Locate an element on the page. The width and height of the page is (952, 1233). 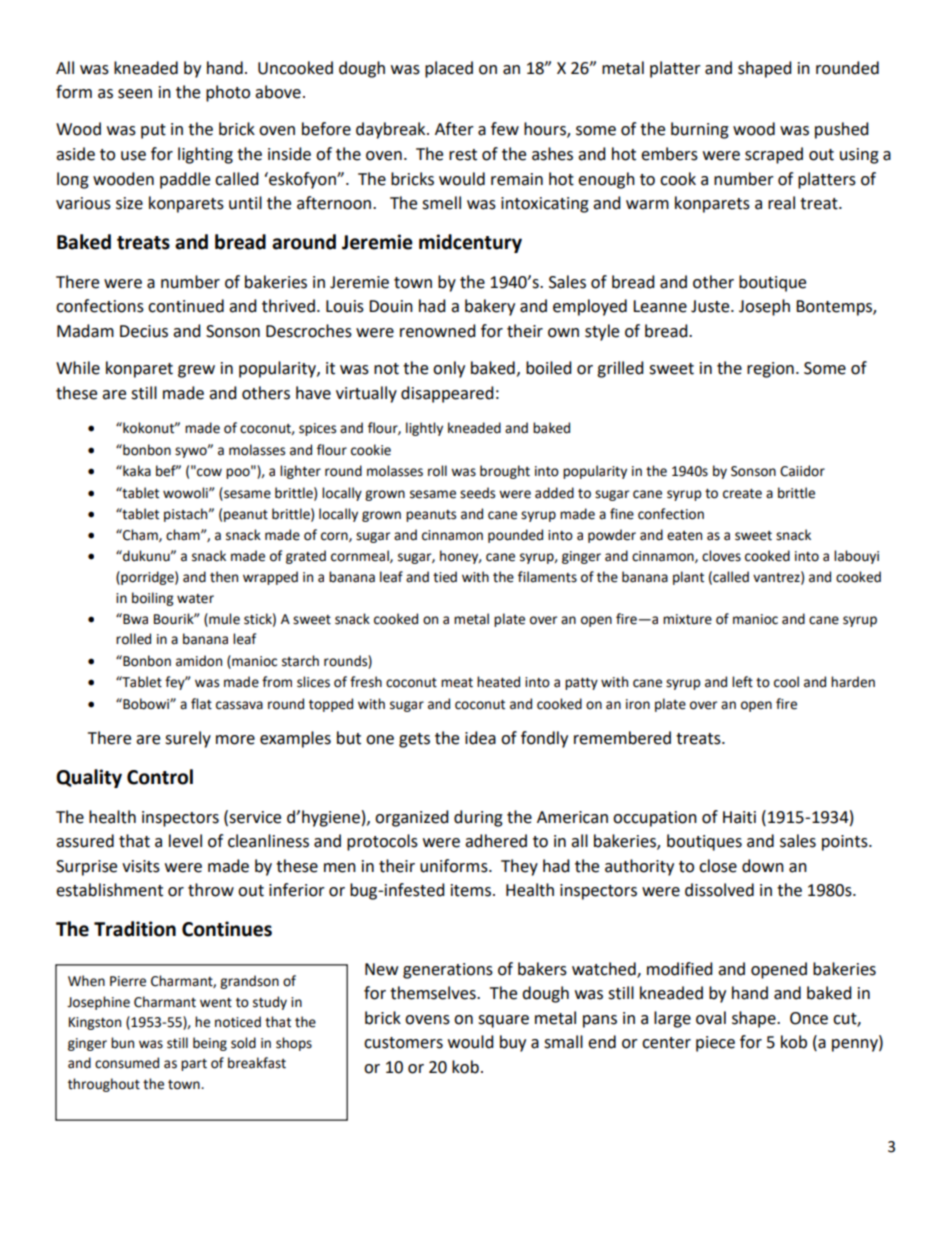
surely is located at coordinates (188, 739).
